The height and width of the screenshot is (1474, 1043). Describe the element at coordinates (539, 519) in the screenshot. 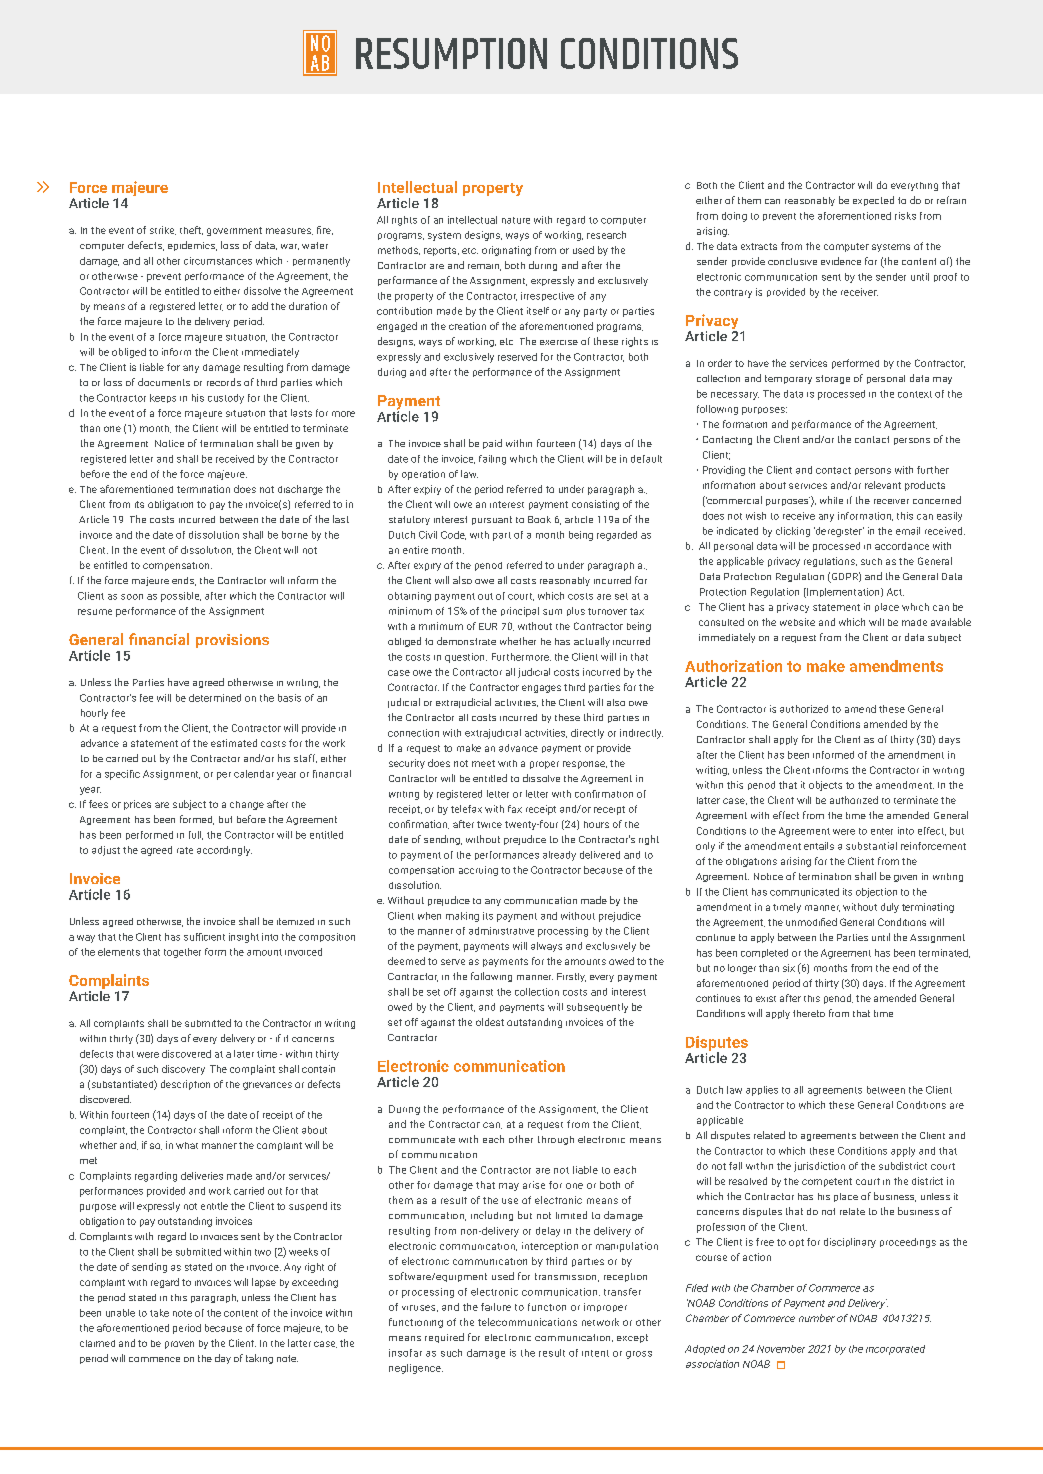

I see `Book` at that location.
